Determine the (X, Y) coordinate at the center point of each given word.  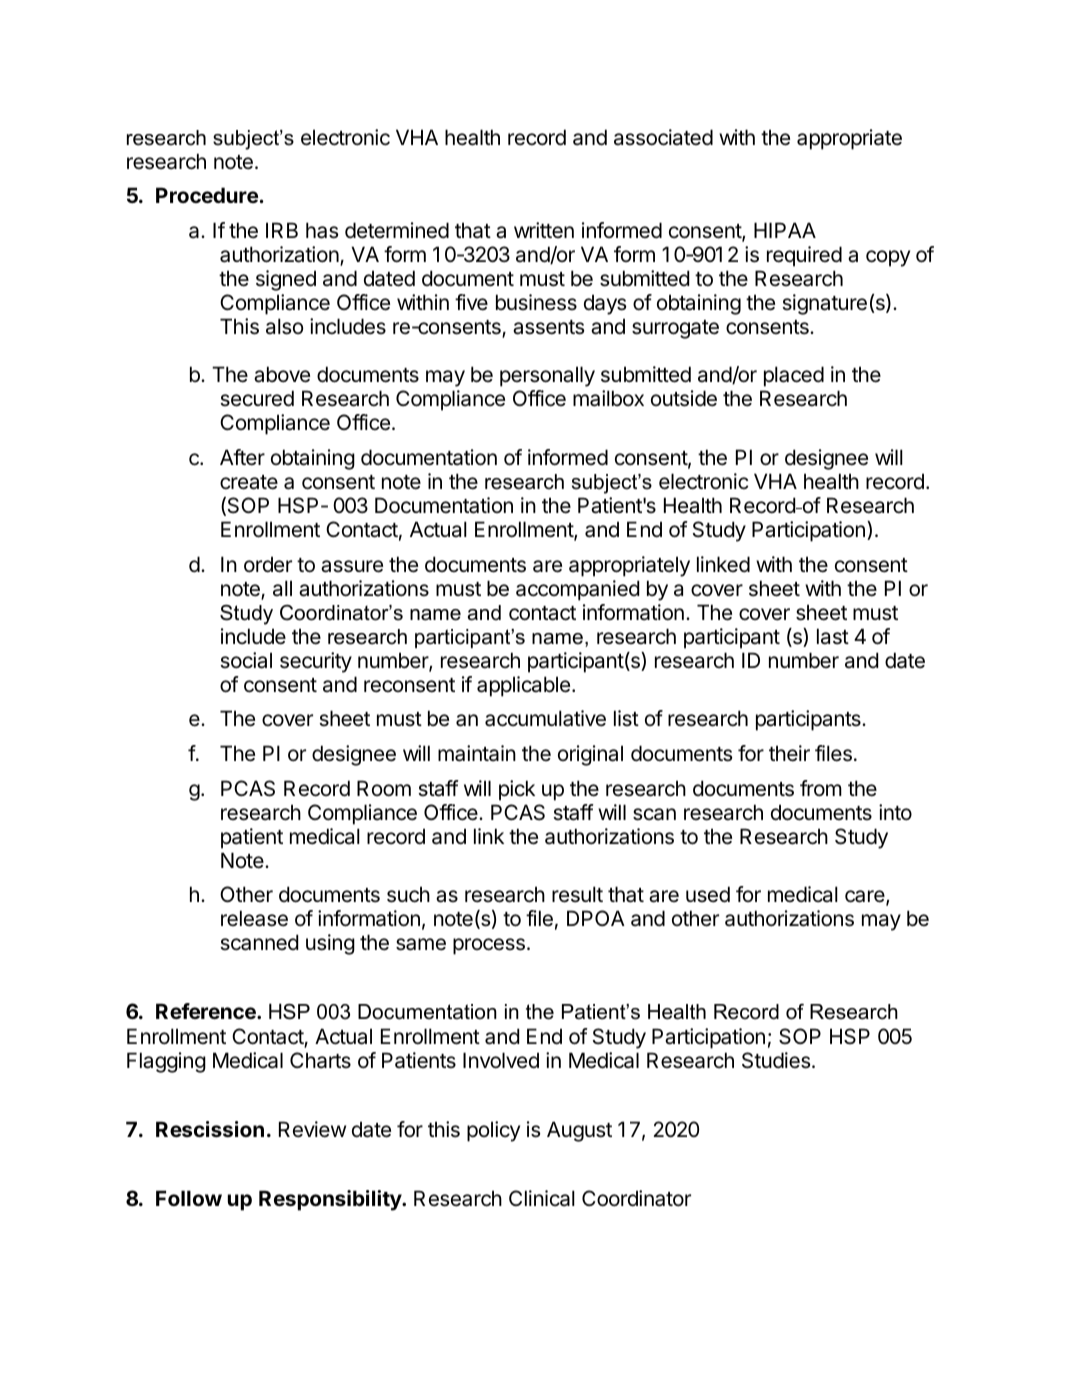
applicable (525, 686)
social (246, 660)
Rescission (210, 1129)
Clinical (542, 1198)
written (544, 230)
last (833, 636)
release (254, 918)
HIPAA (785, 230)
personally (547, 376)
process (489, 946)
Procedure (207, 195)
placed (794, 376)
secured (257, 398)
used (708, 894)
